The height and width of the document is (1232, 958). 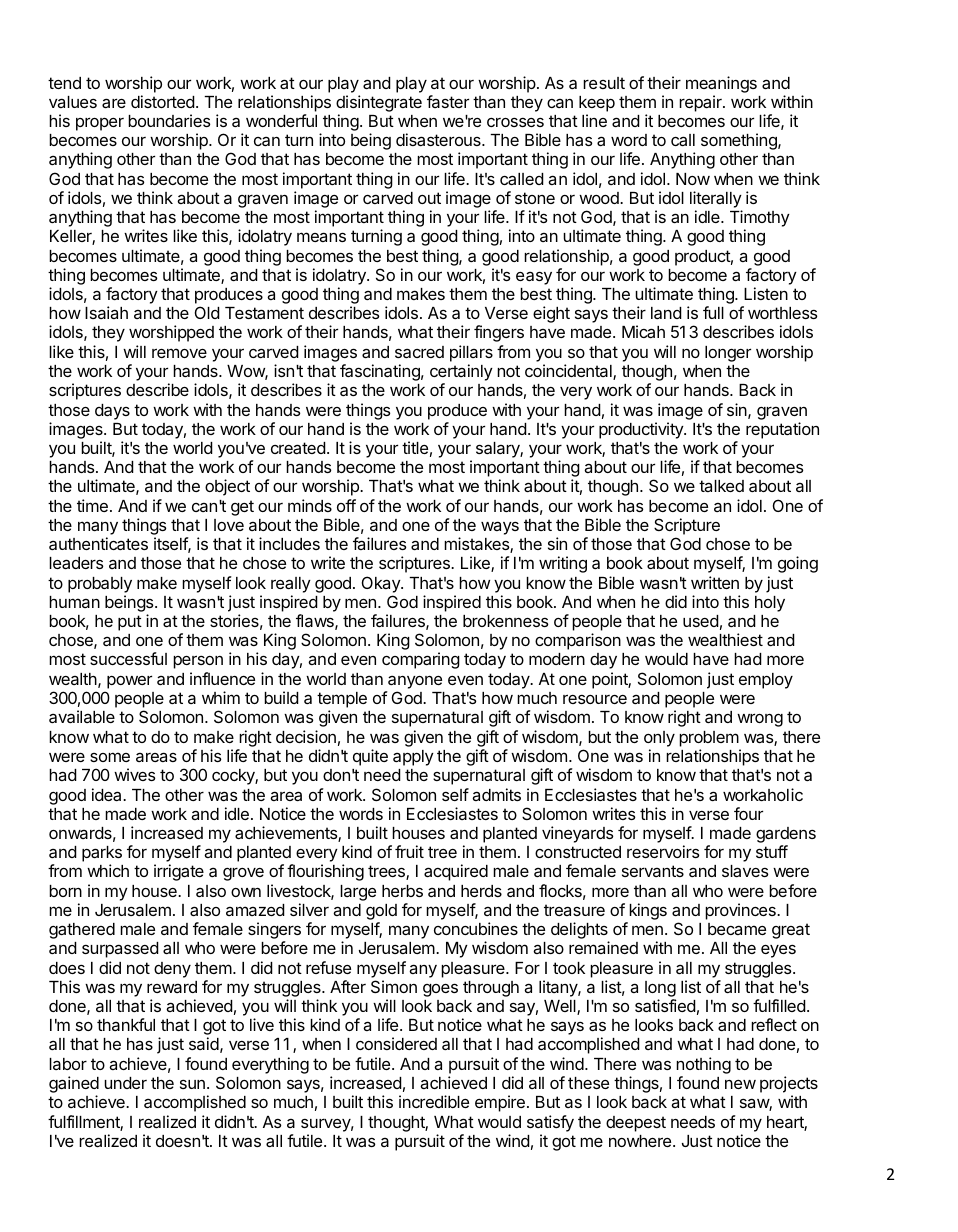 I want to click on faster, so click(x=448, y=101).
